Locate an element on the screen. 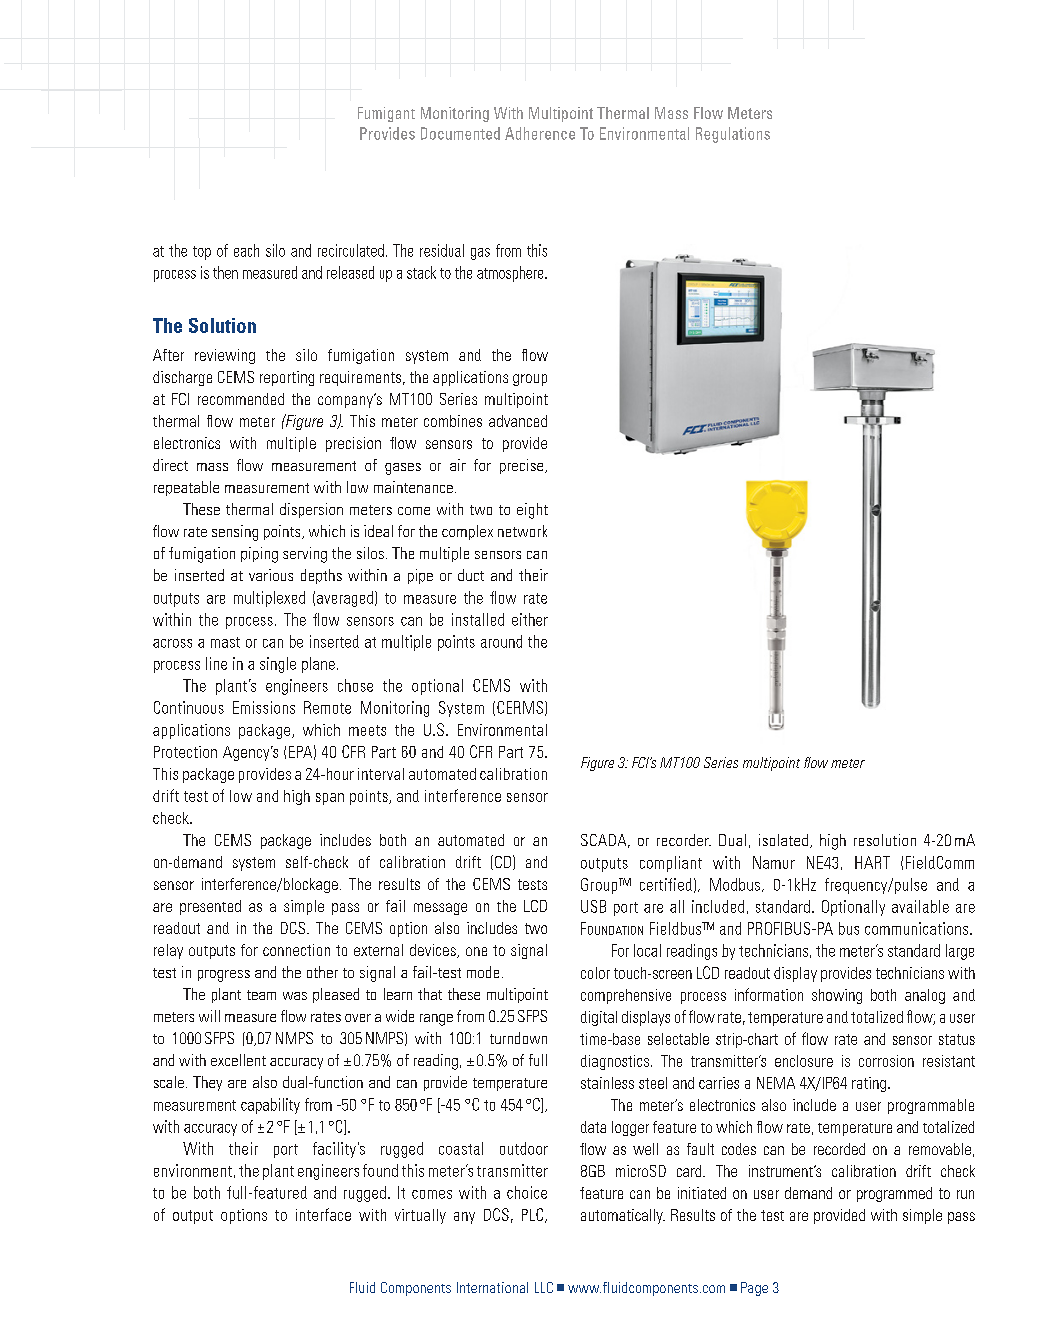 The image size is (1038, 1343). precise is located at coordinates (523, 466).
